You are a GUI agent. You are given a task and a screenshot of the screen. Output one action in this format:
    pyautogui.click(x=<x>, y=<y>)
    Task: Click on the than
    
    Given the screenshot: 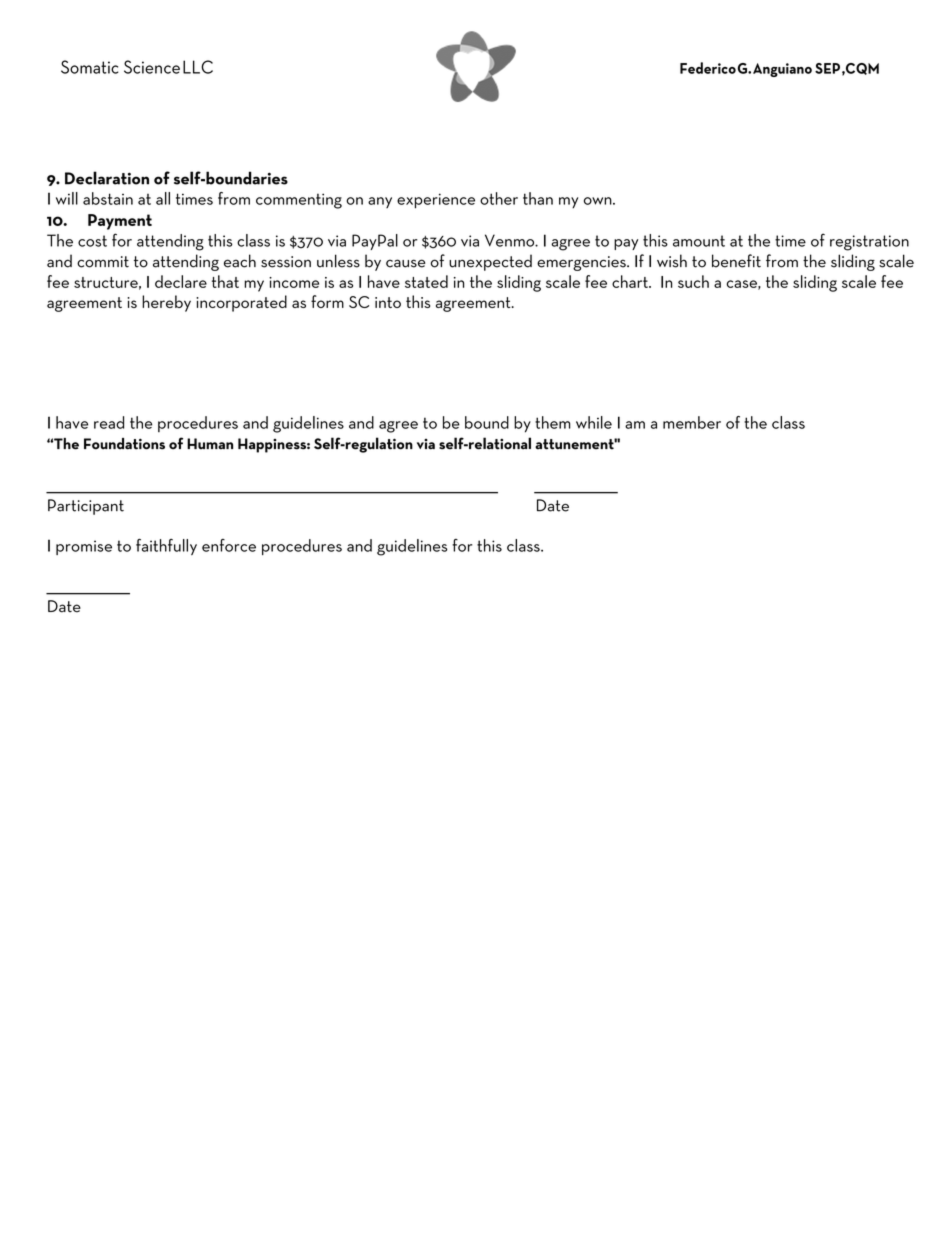 What is the action you would take?
    pyautogui.click(x=538, y=198)
